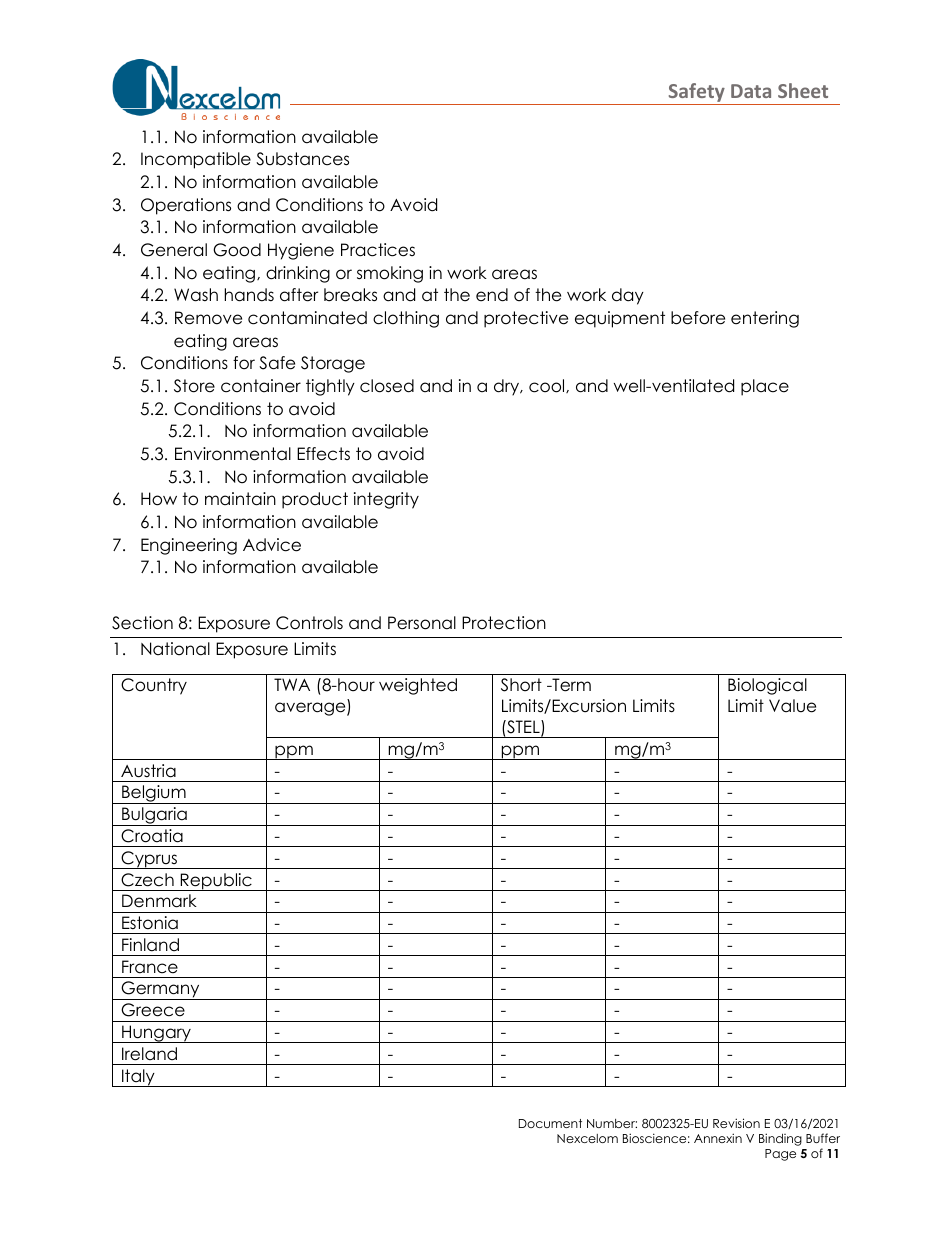 This screenshot has width=952, height=1233. I want to click on integrity, so click(386, 500).
